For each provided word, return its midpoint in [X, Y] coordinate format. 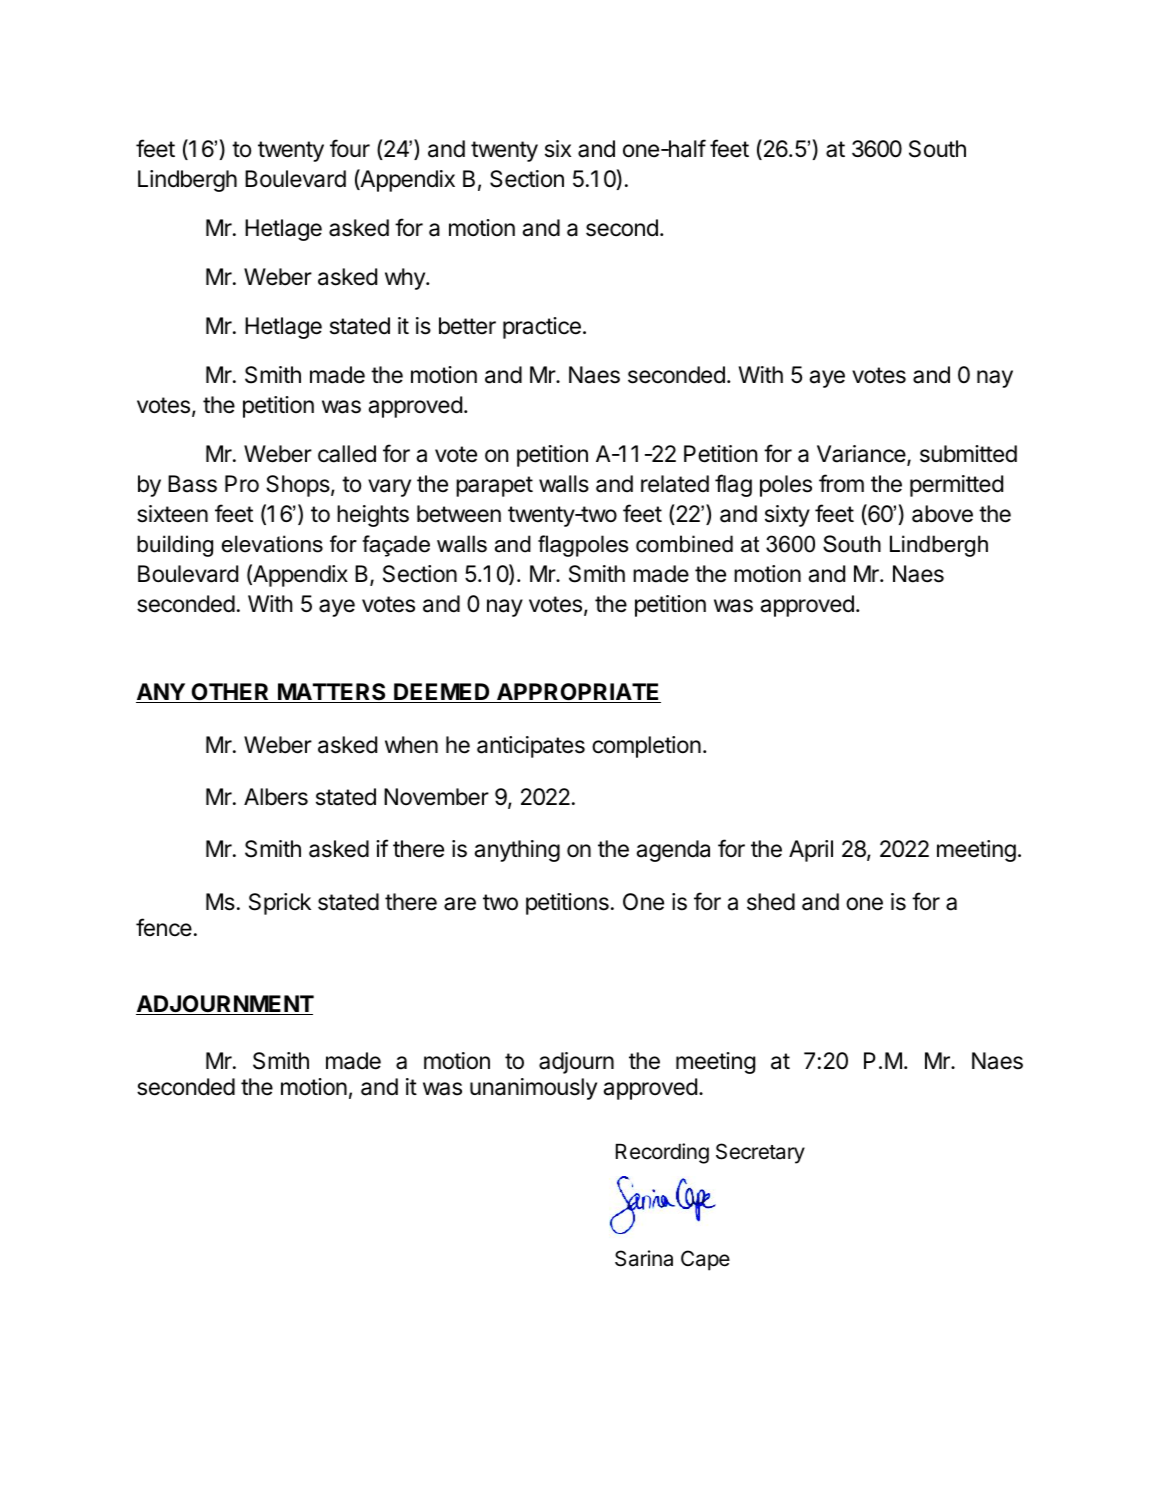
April [811, 851]
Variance [862, 455]
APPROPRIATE [578, 693]
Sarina [644, 1258]
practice [542, 328]
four [350, 148]
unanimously [533, 1089]
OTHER [230, 693]
